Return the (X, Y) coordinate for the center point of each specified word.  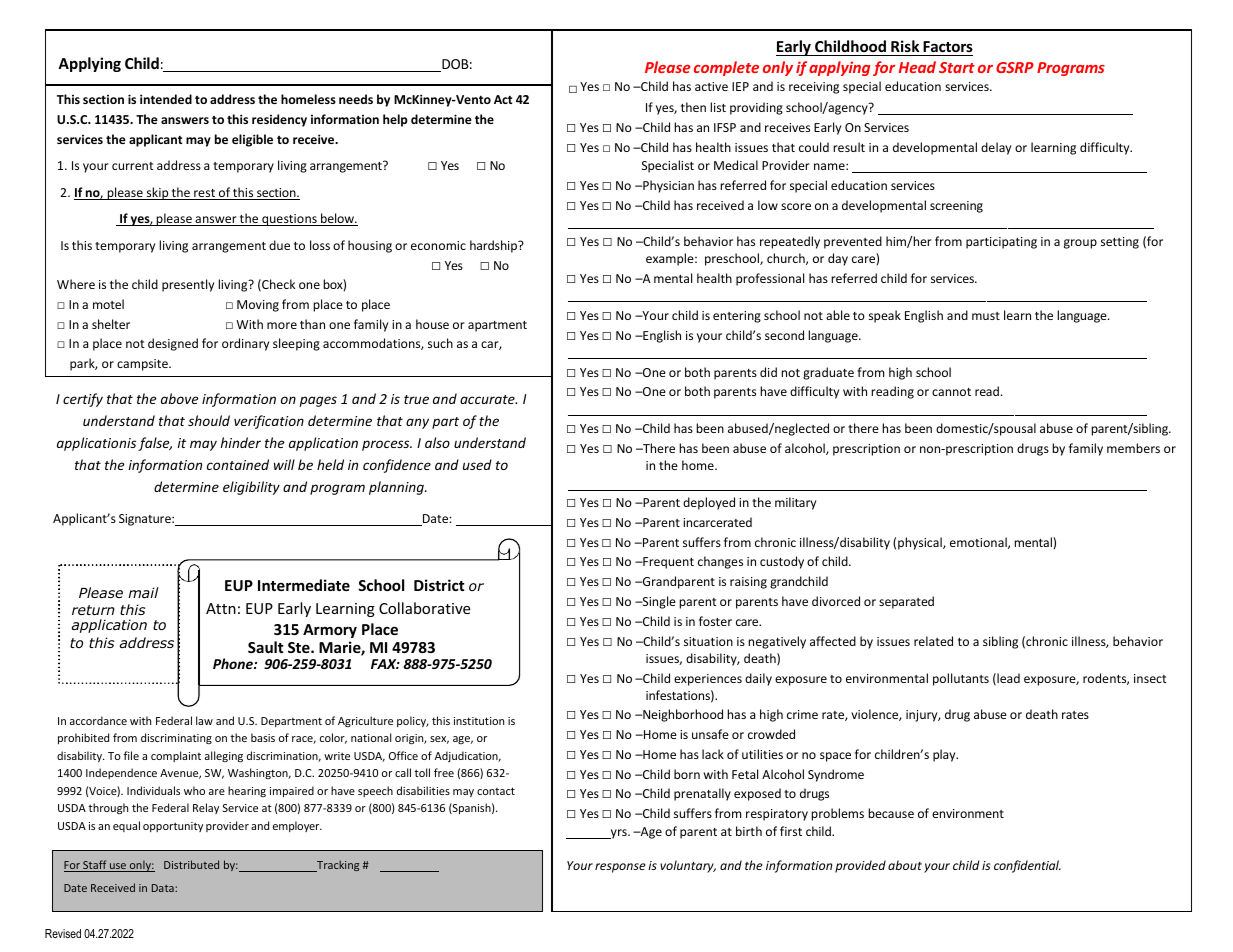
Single (658, 602)
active (711, 86)
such (440, 343)
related (933, 641)
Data (164, 888)
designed (173, 344)
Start (957, 67)
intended (166, 99)
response (620, 868)
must (986, 316)
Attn (221, 608)
